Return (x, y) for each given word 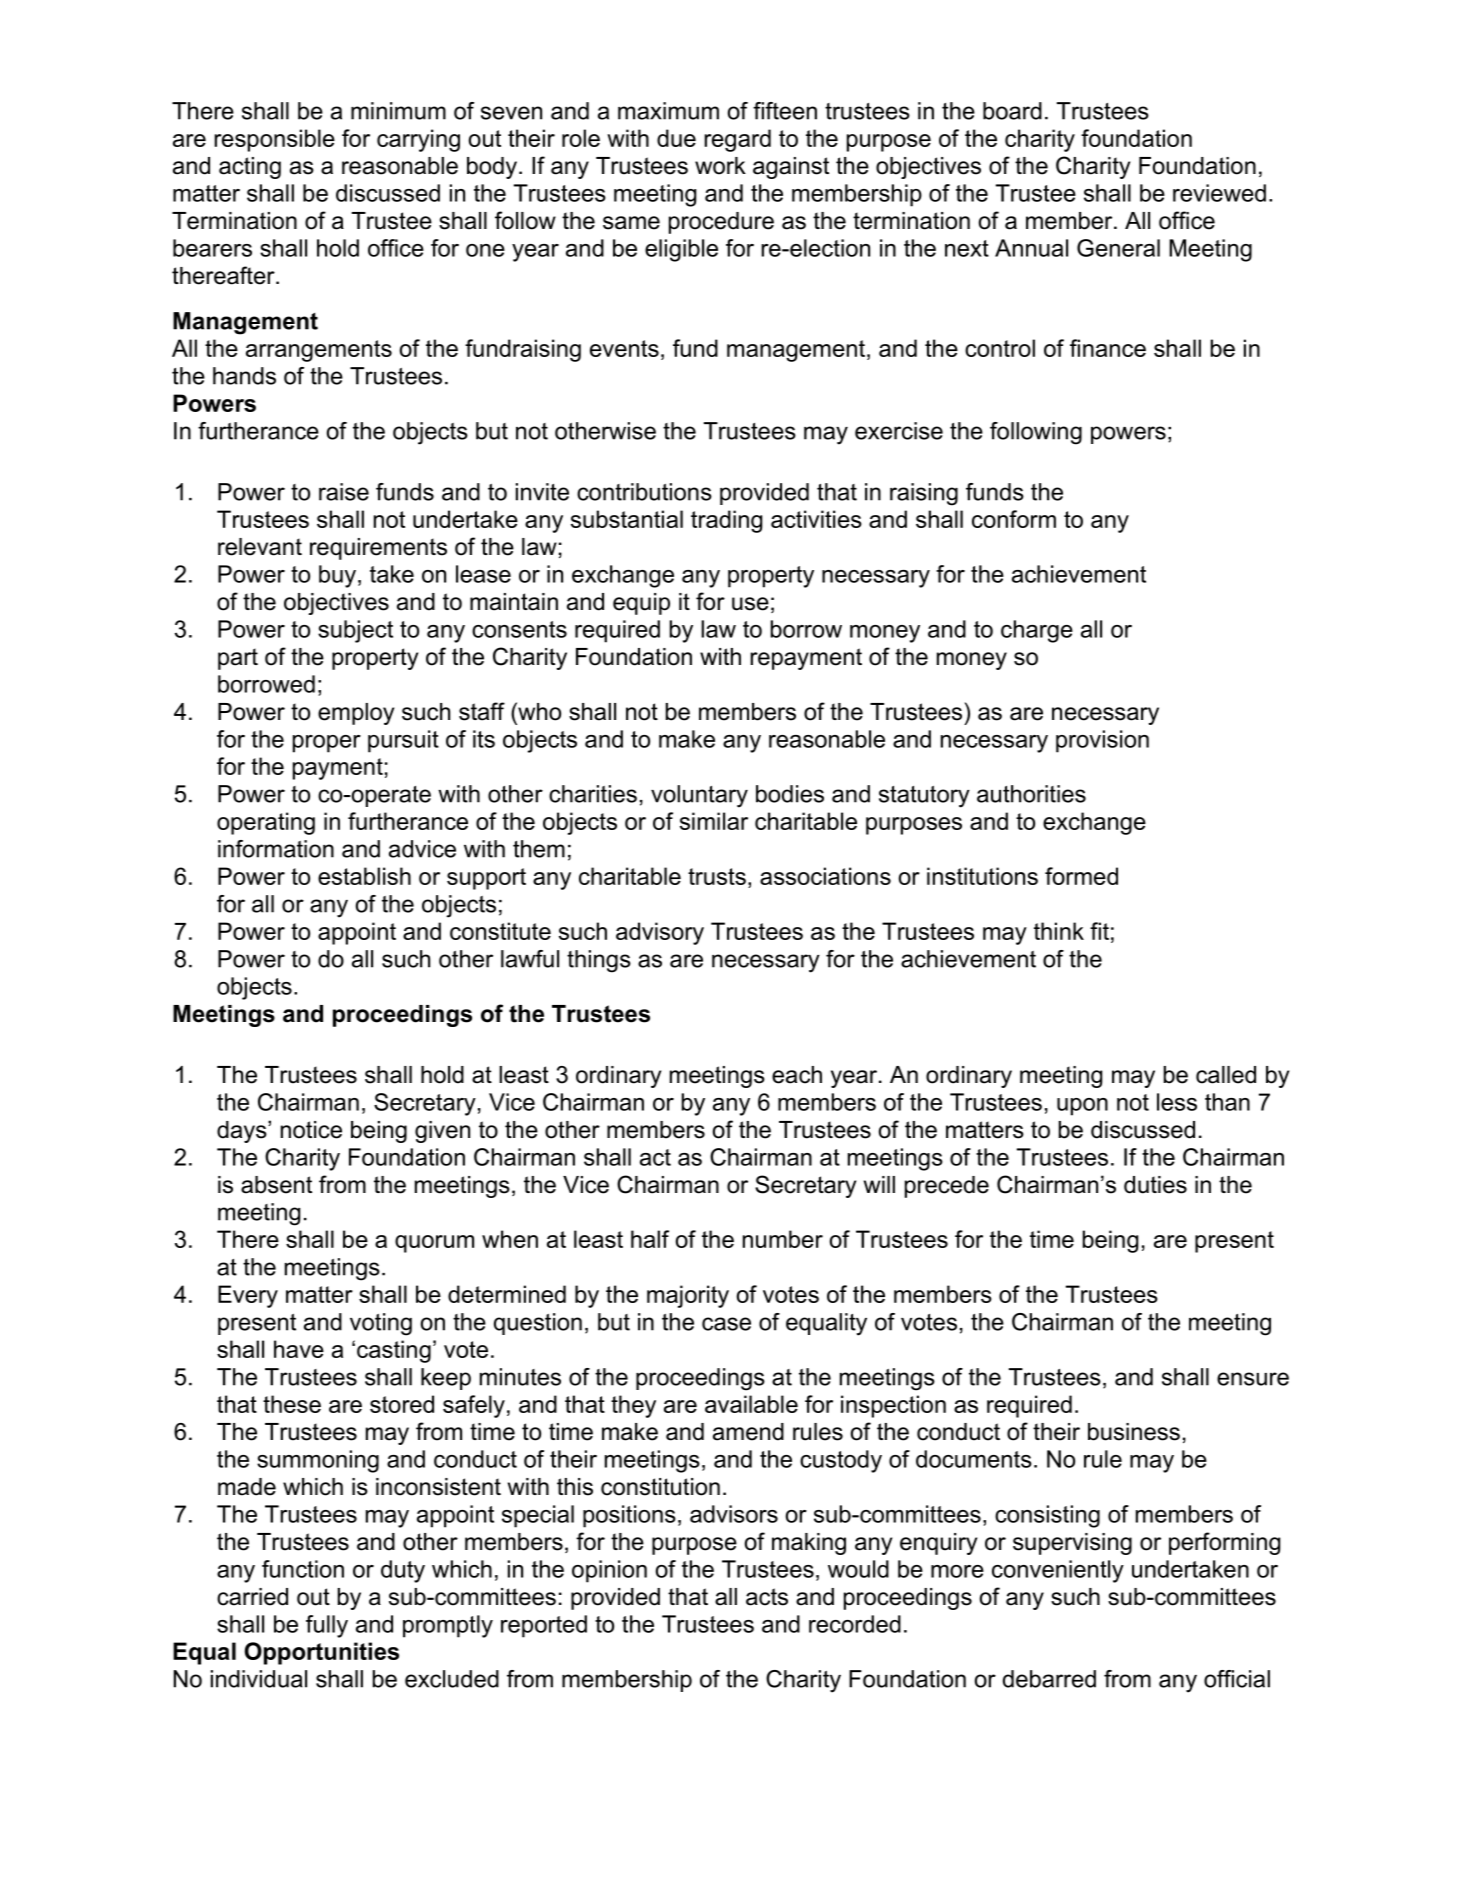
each (797, 1075)
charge (1037, 631)
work (720, 166)
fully (327, 1626)
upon (1082, 1107)
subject (355, 631)
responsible (274, 140)
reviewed (1219, 193)
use (750, 604)
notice (311, 1130)
